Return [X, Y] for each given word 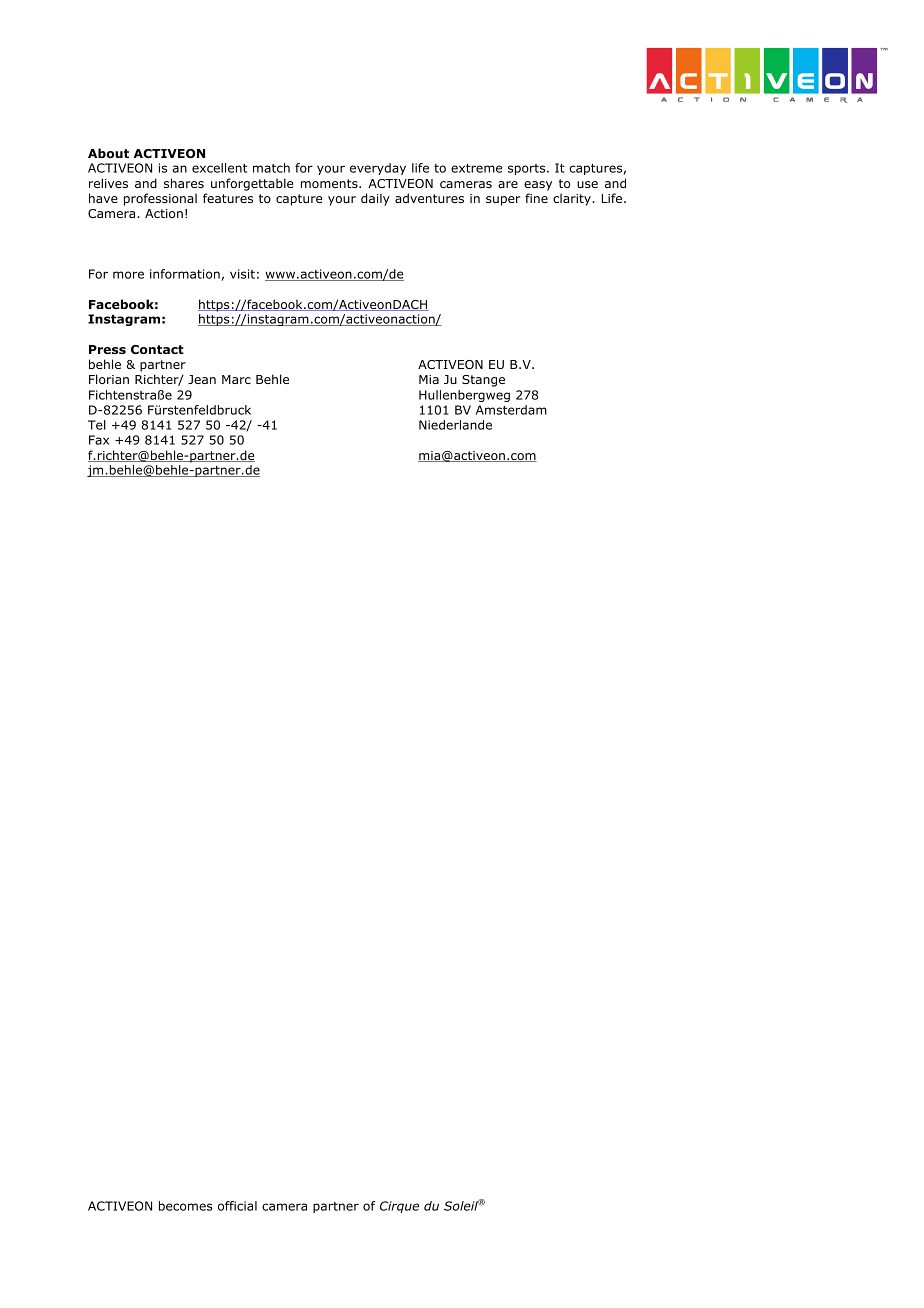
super [503, 201]
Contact [157, 350]
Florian [109, 379]
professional [160, 199]
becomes [186, 1206]
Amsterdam [511, 410]
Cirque [399, 1207]
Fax [99, 440]
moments [330, 183]
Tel [97, 425]
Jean [202, 379]
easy [538, 186]
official [237, 1206]
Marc [236, 379]
